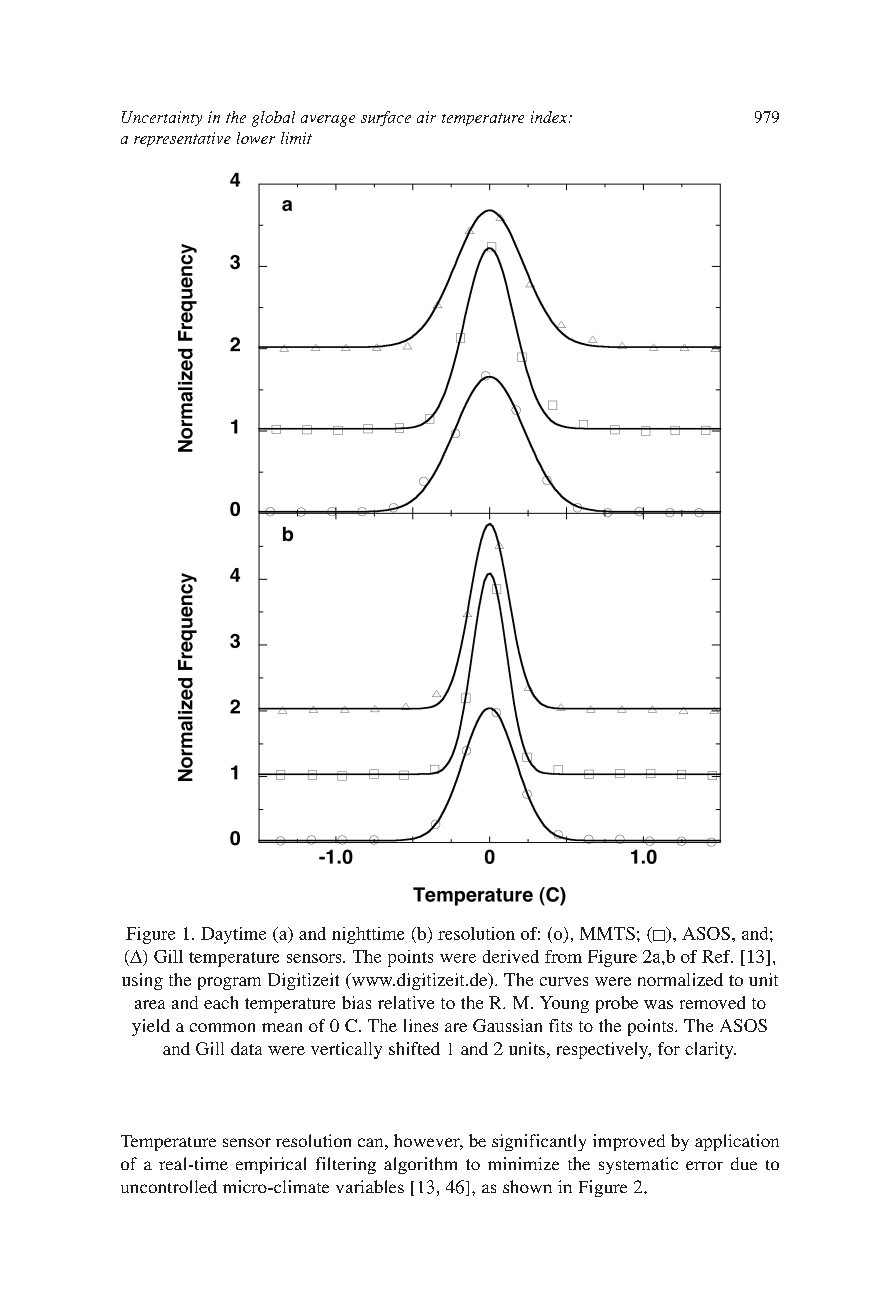 The image size is (896, 1316). What do you see at coordinates (511, 956) in the screenshot?
I see `derived` at bounding box center [511, 956].
